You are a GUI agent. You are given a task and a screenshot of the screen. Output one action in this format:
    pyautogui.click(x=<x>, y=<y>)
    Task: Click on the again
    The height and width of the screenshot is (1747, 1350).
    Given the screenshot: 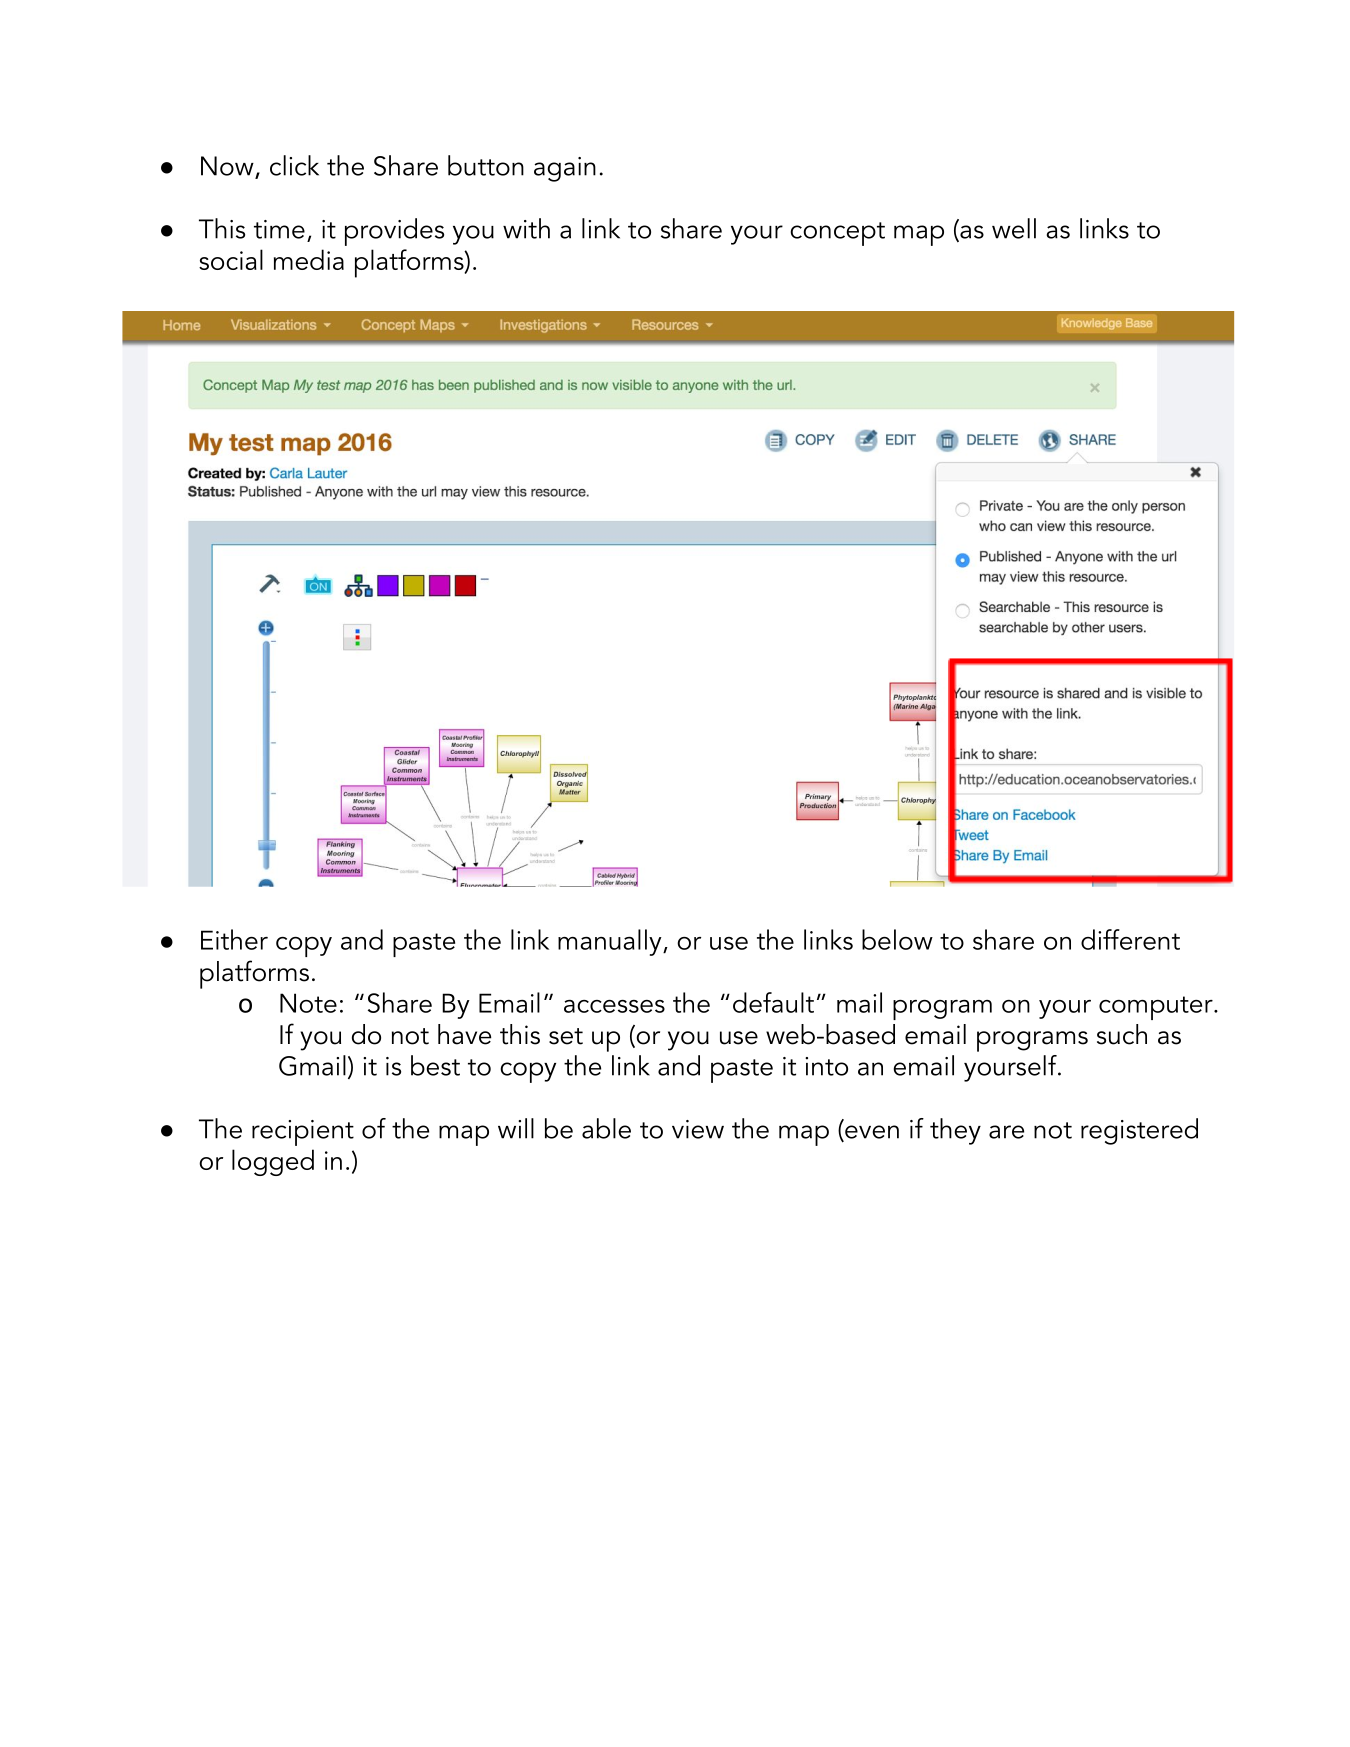 What is the action you would take?
    pyautogui.click(x=565, y=169)
